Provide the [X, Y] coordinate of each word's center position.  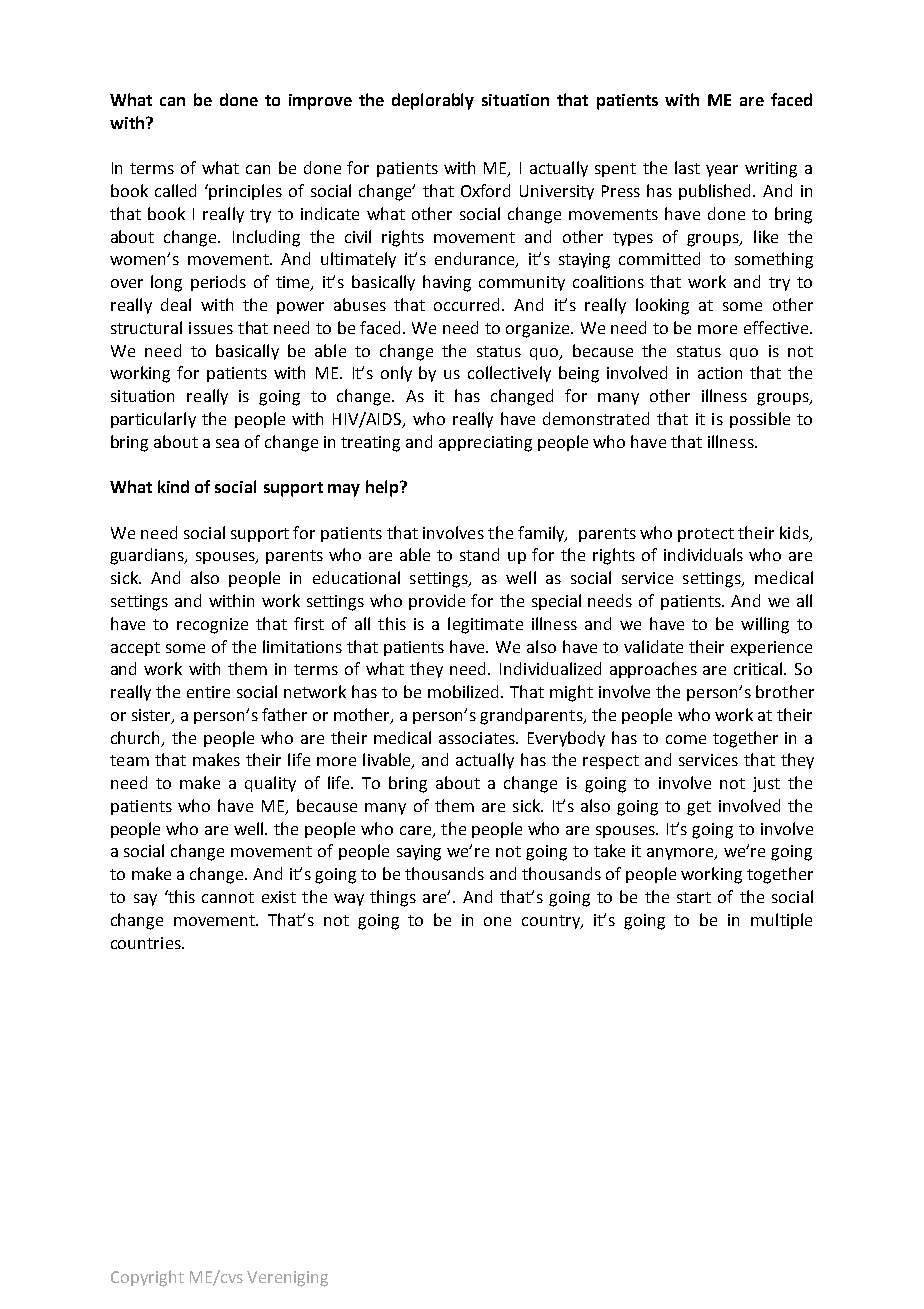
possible [760, 420]
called [175, 190]
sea [227, 443]
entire [208, 692]
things [393, 898]
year [722, 171]
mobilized [465, 691]
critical [760, 668]
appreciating [485, 444]
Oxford [485, 190]
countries [147, 943]
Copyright [147, 1278]
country [552, 922]
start [694, 897]
